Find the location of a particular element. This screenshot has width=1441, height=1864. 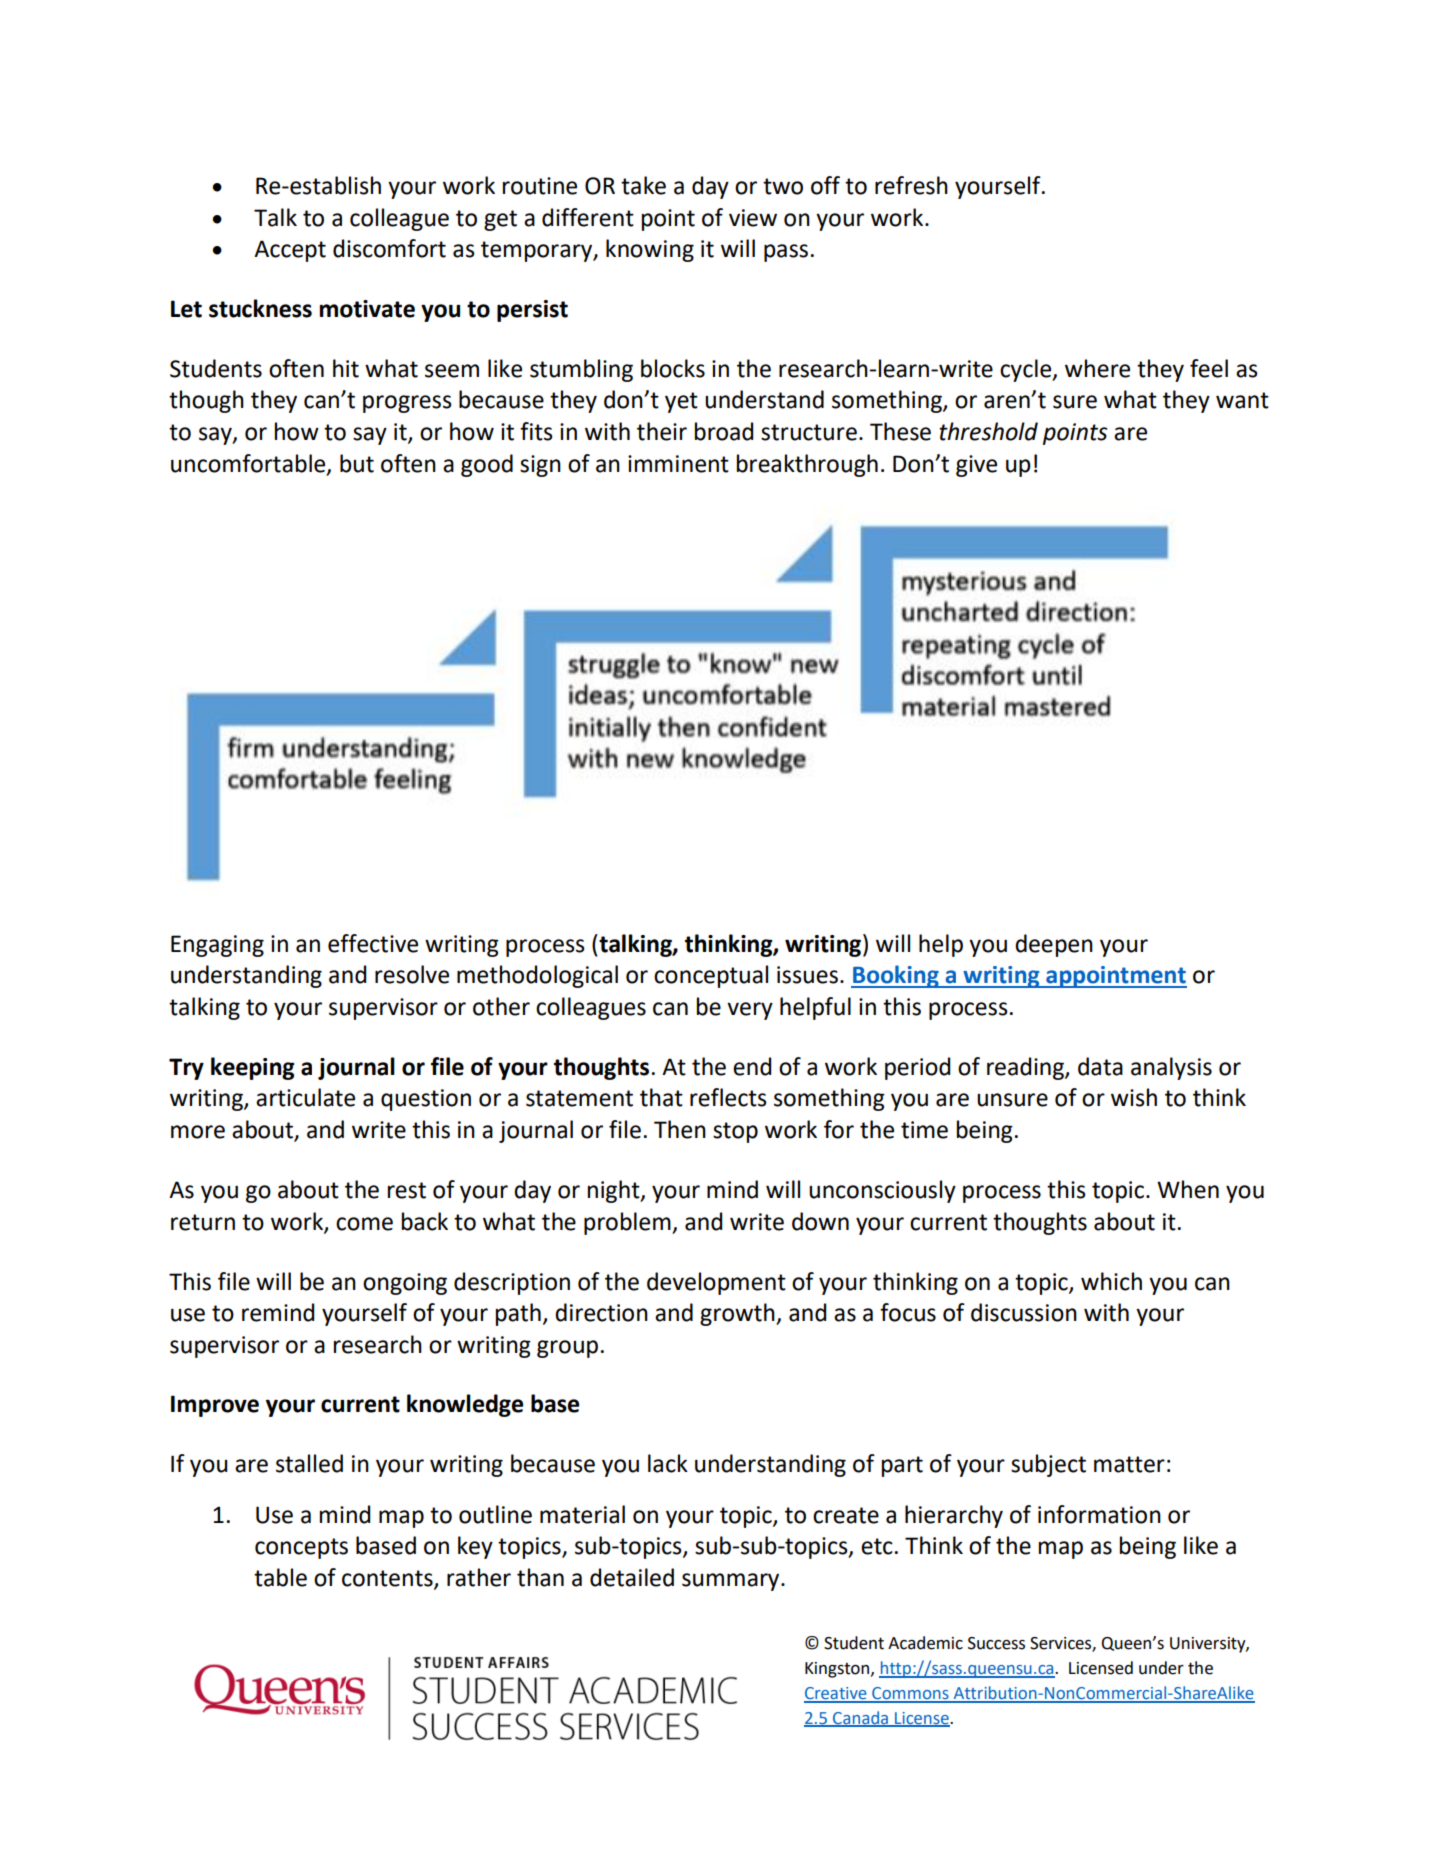

Success is located at coordinates (996, 1643).
